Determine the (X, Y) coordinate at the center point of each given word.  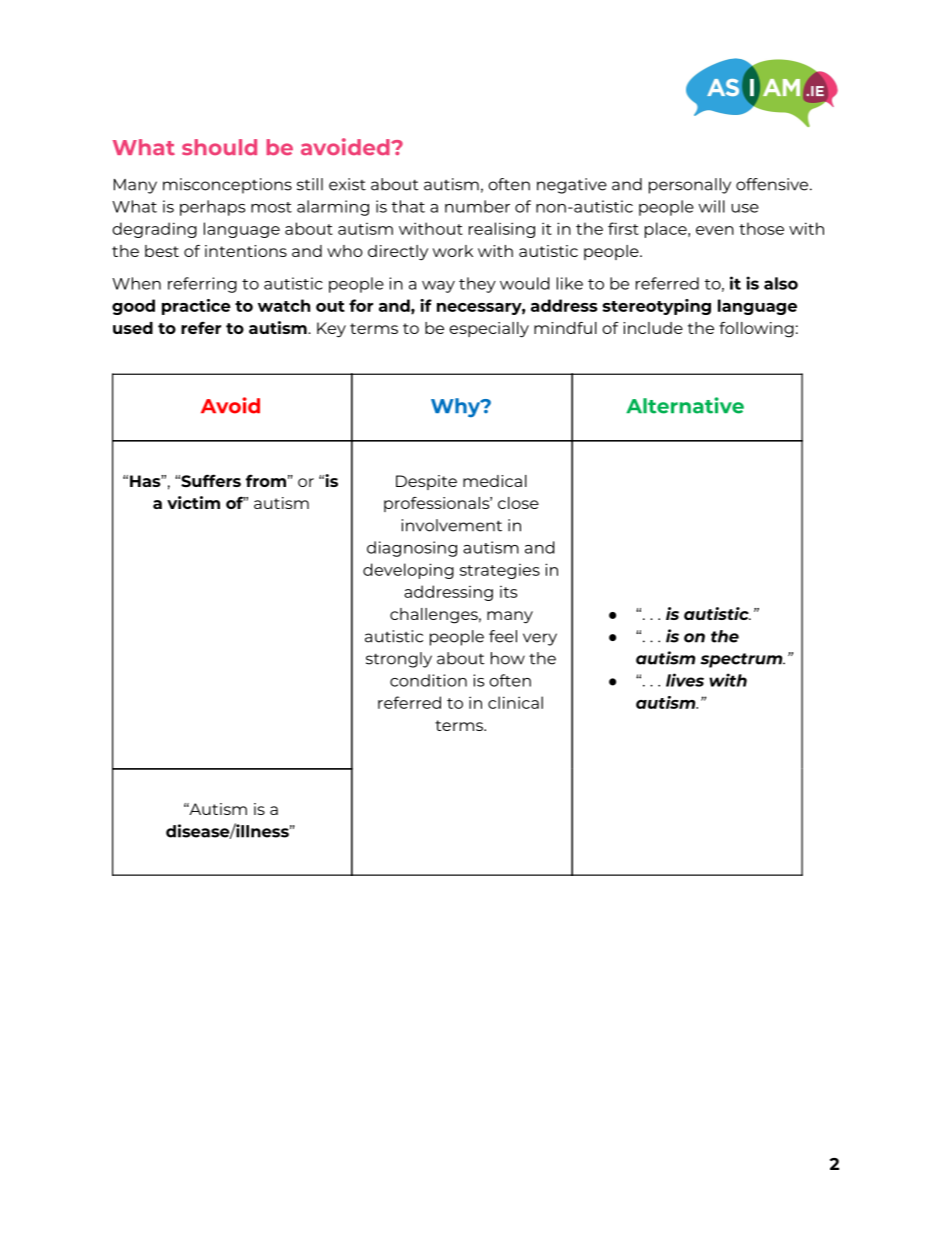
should (219, 147)
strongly (399, 660)
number (477, 206)
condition (428, 680)
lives (685, 680)
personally (690, 186)
